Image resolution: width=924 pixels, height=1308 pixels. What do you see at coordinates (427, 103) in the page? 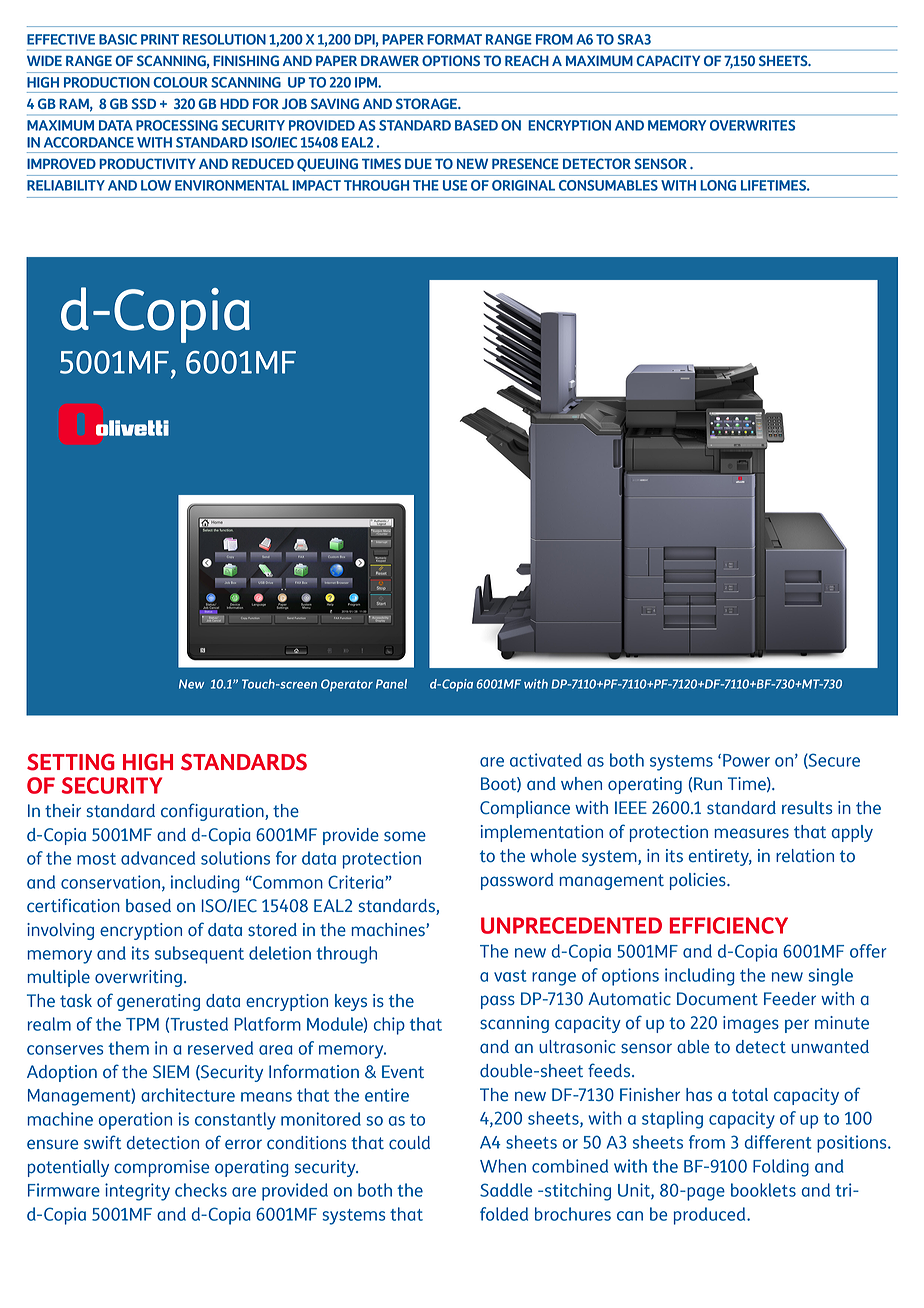
I see `STORAGE` at bounding box center [427, 103].
